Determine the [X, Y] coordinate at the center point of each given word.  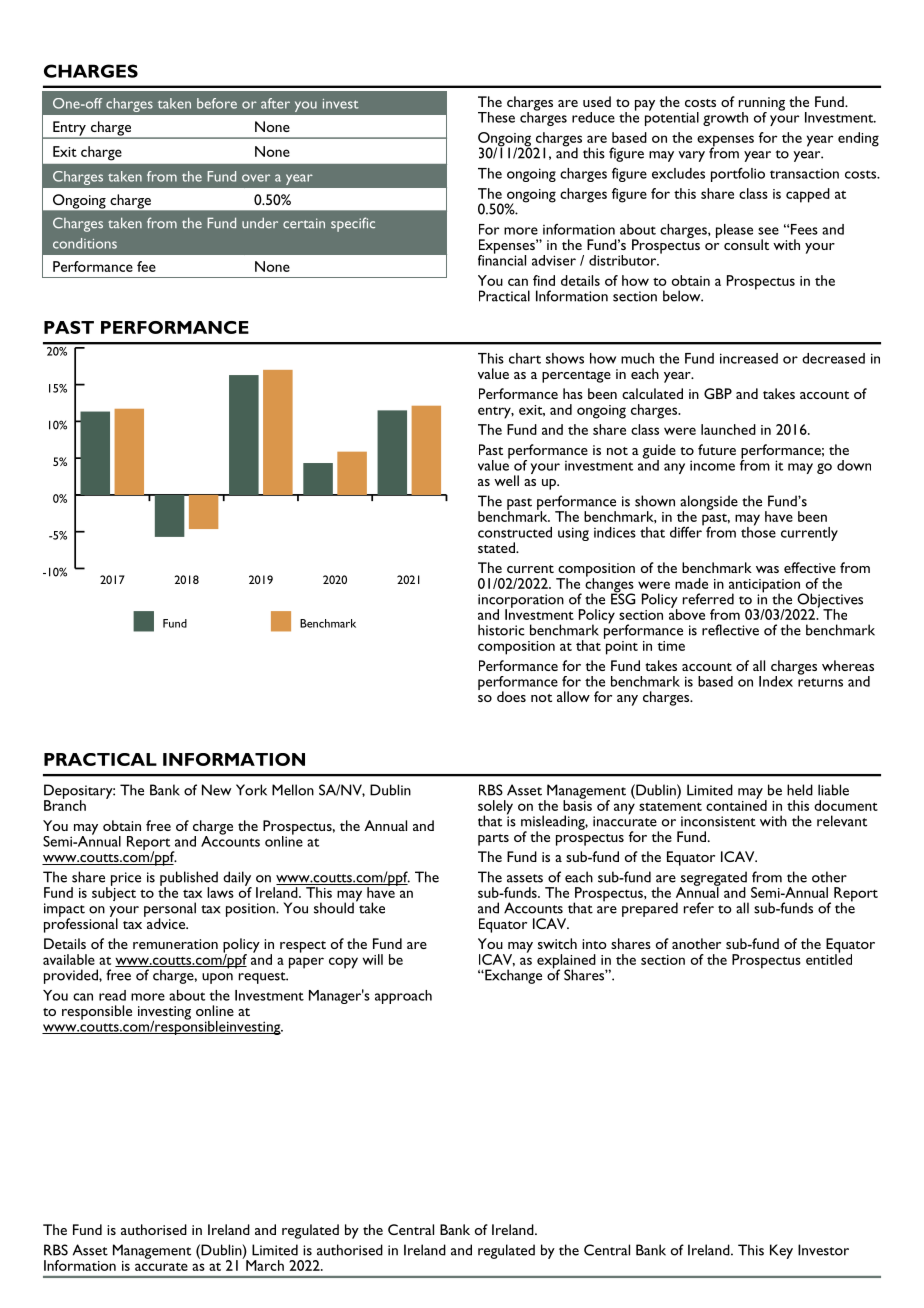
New [216, 790]
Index [776, 681]
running [762, 105]
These [496, 117]
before [217, 103]
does [511, 696]
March [265, 1265]
